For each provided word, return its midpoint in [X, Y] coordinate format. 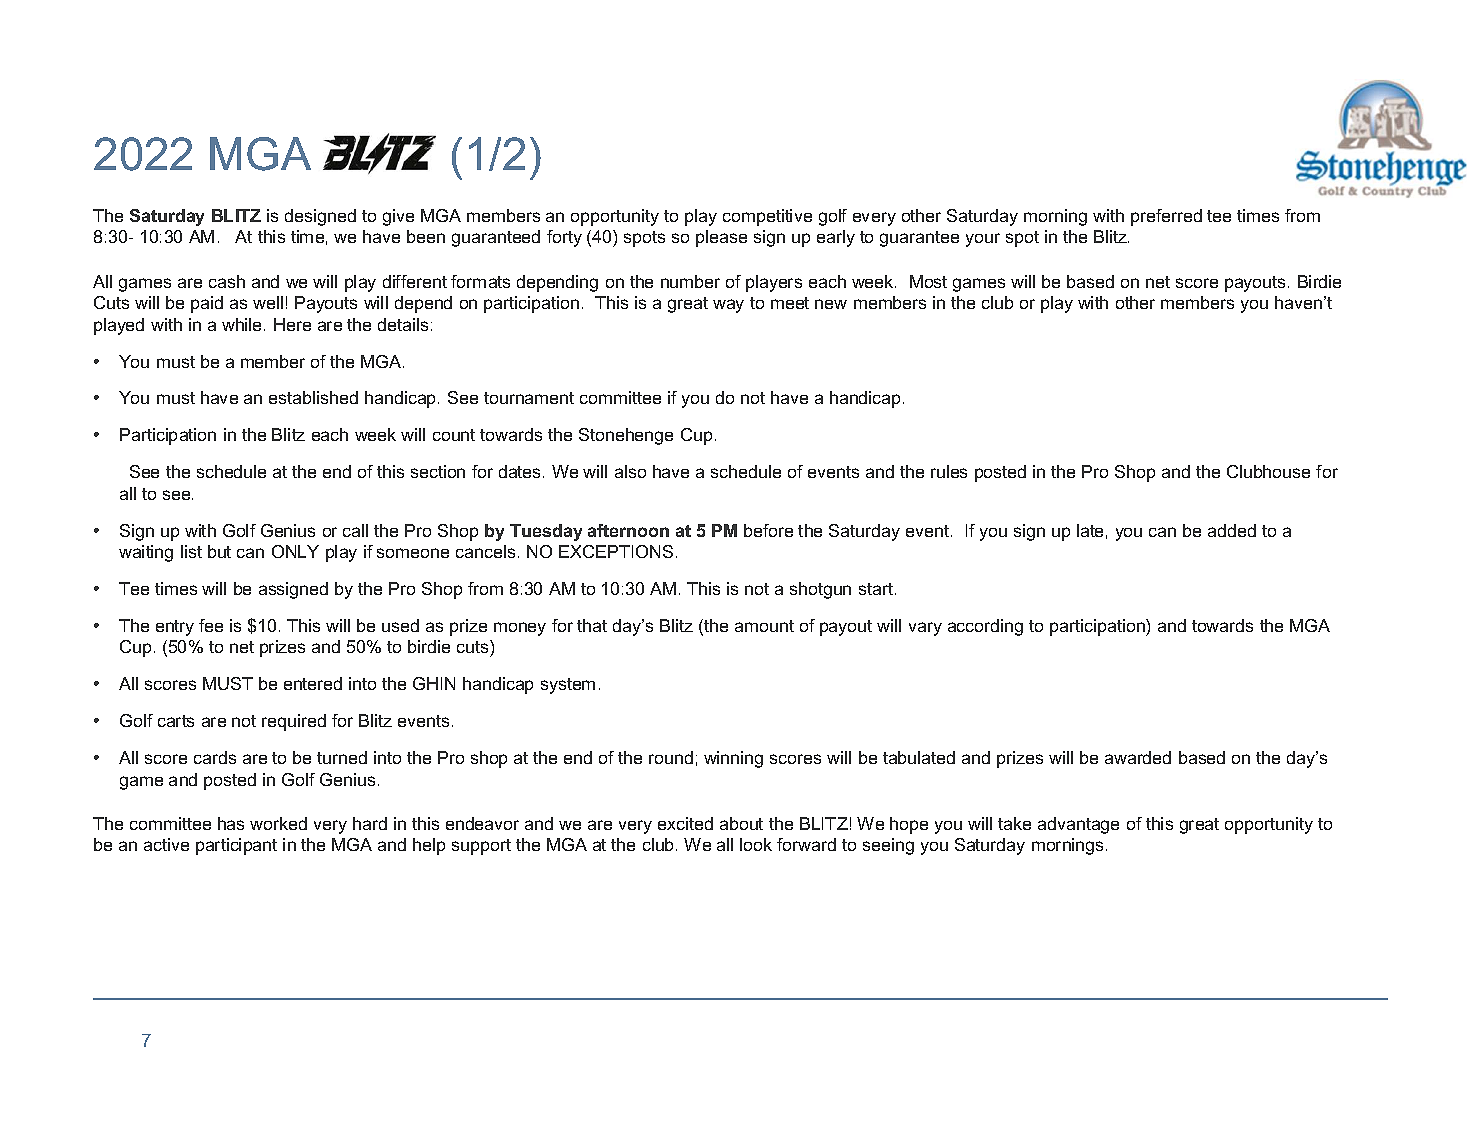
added [1232, 530]
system [568, 686]
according [985, 627]
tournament [529, 398]
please [721, 238]
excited [685, 823]
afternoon [628, 530]
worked [278, 823]
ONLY [295, 551]
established [313, 397]
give [398, 217]
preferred [1166, 217]
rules [949, 471]
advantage [1078, 825]
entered [313, 683]
